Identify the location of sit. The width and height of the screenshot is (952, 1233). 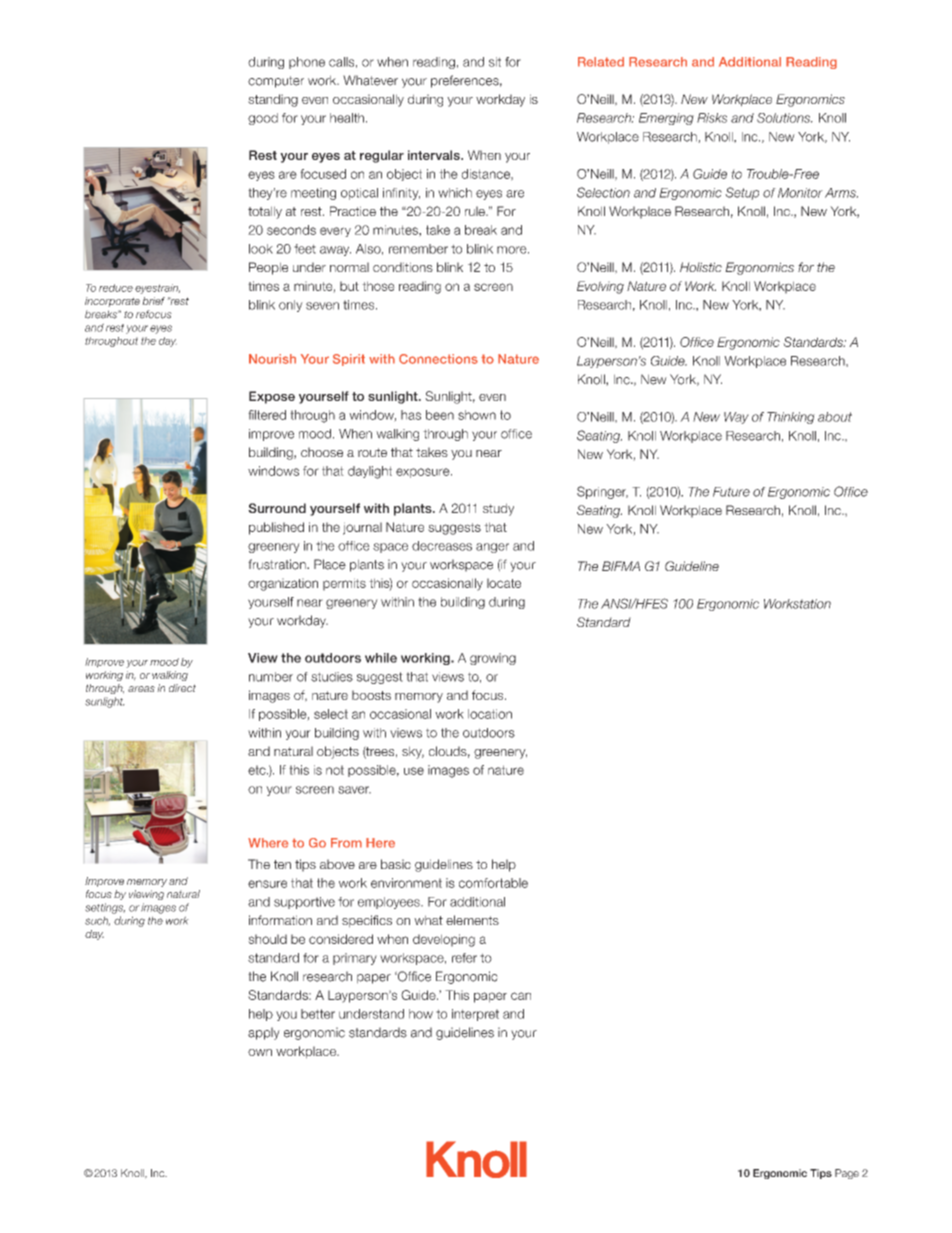
(495, 62).
